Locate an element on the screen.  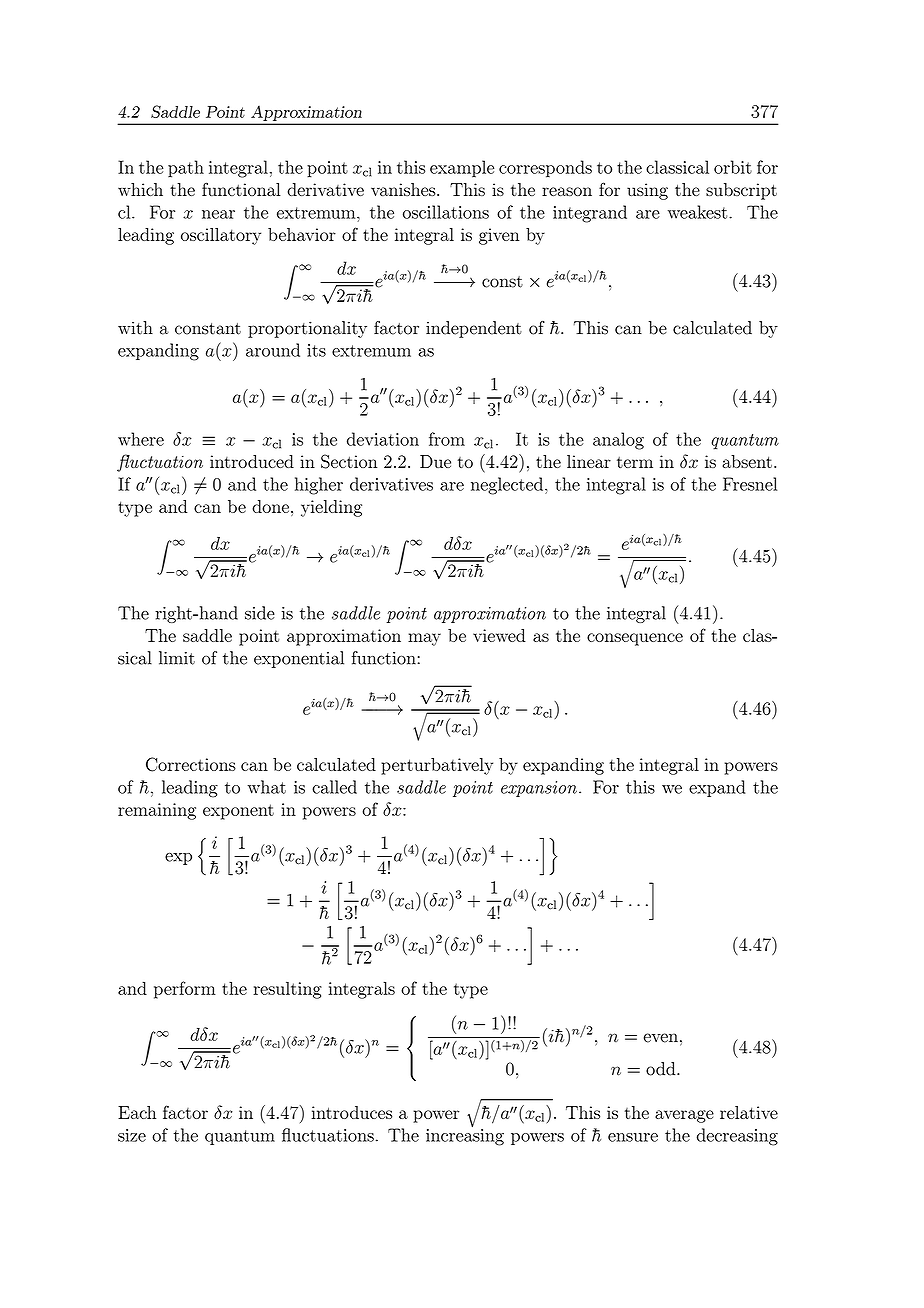
from is located at coordinates (447, 439).
